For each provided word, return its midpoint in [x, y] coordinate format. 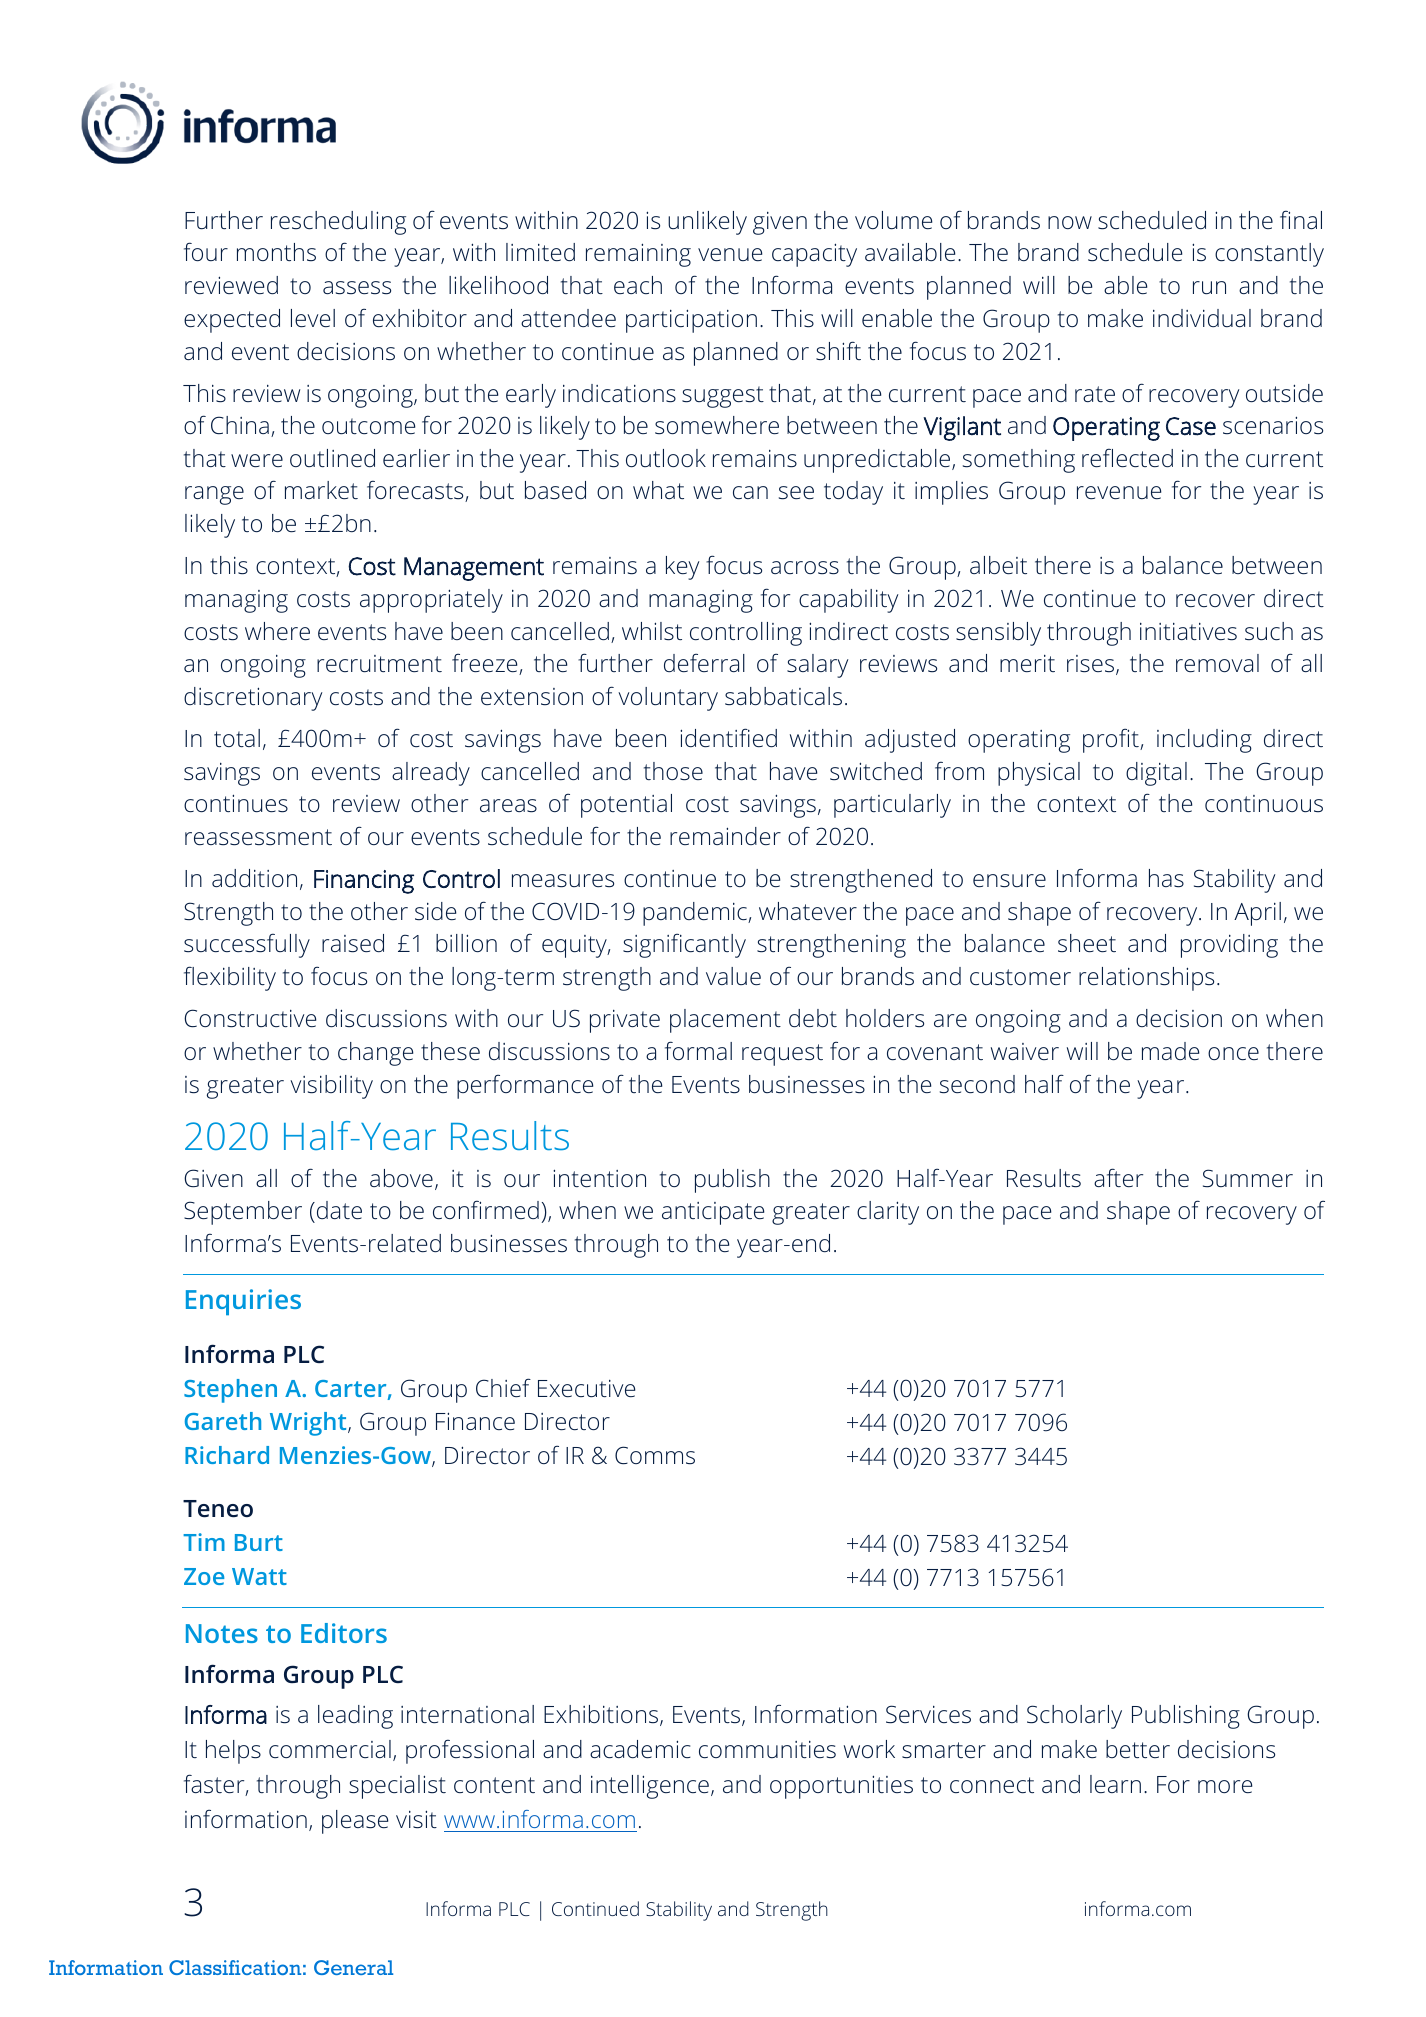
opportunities [841, 1787]
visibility [331, 1087]
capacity [814, 255]
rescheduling [338, 223]
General [353, 1967]
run [1209, 287]
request [782, 1055]
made [1170, 1051]
